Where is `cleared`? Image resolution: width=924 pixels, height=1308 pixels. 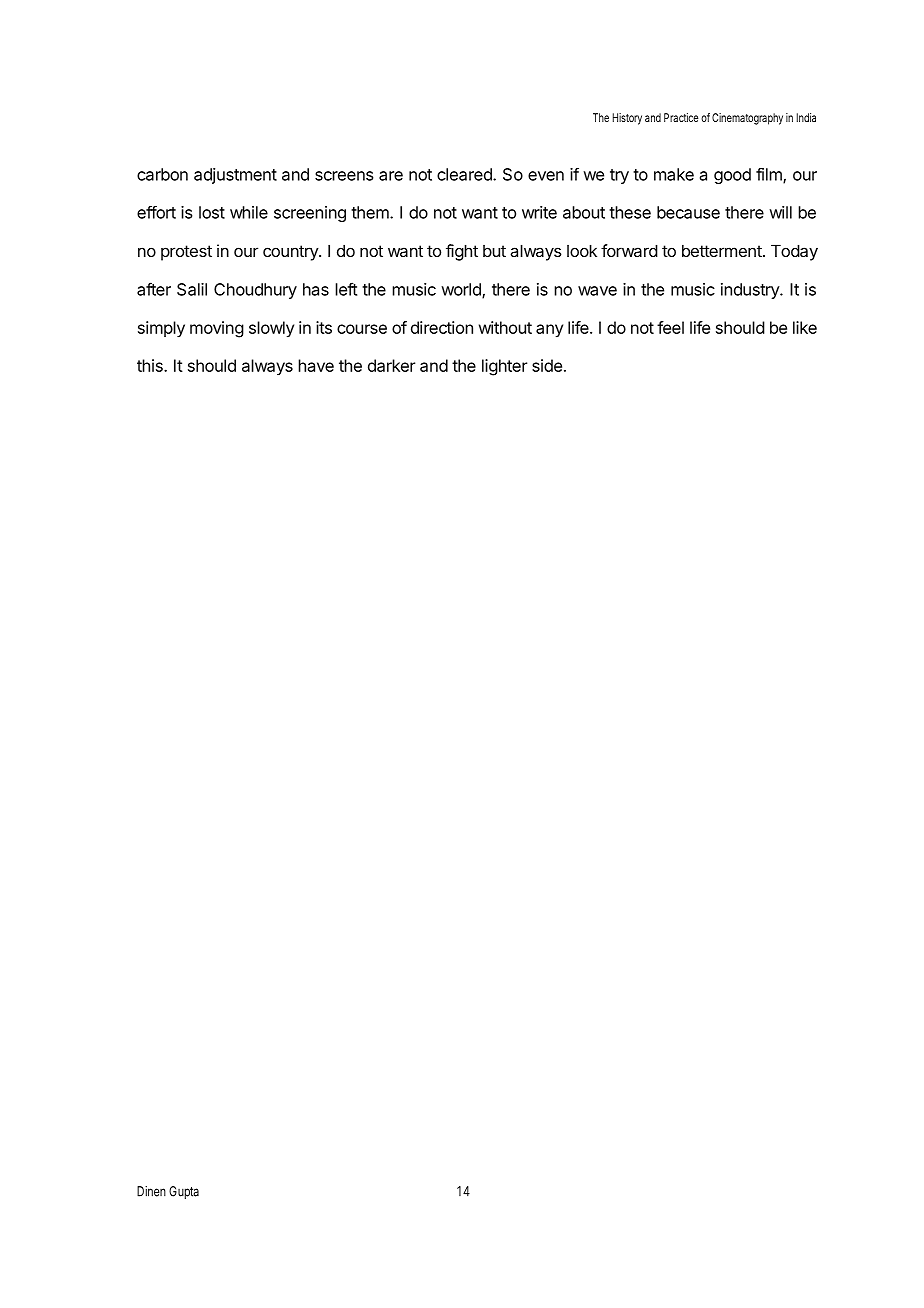 cleared is located at coordinates (465, 174).
